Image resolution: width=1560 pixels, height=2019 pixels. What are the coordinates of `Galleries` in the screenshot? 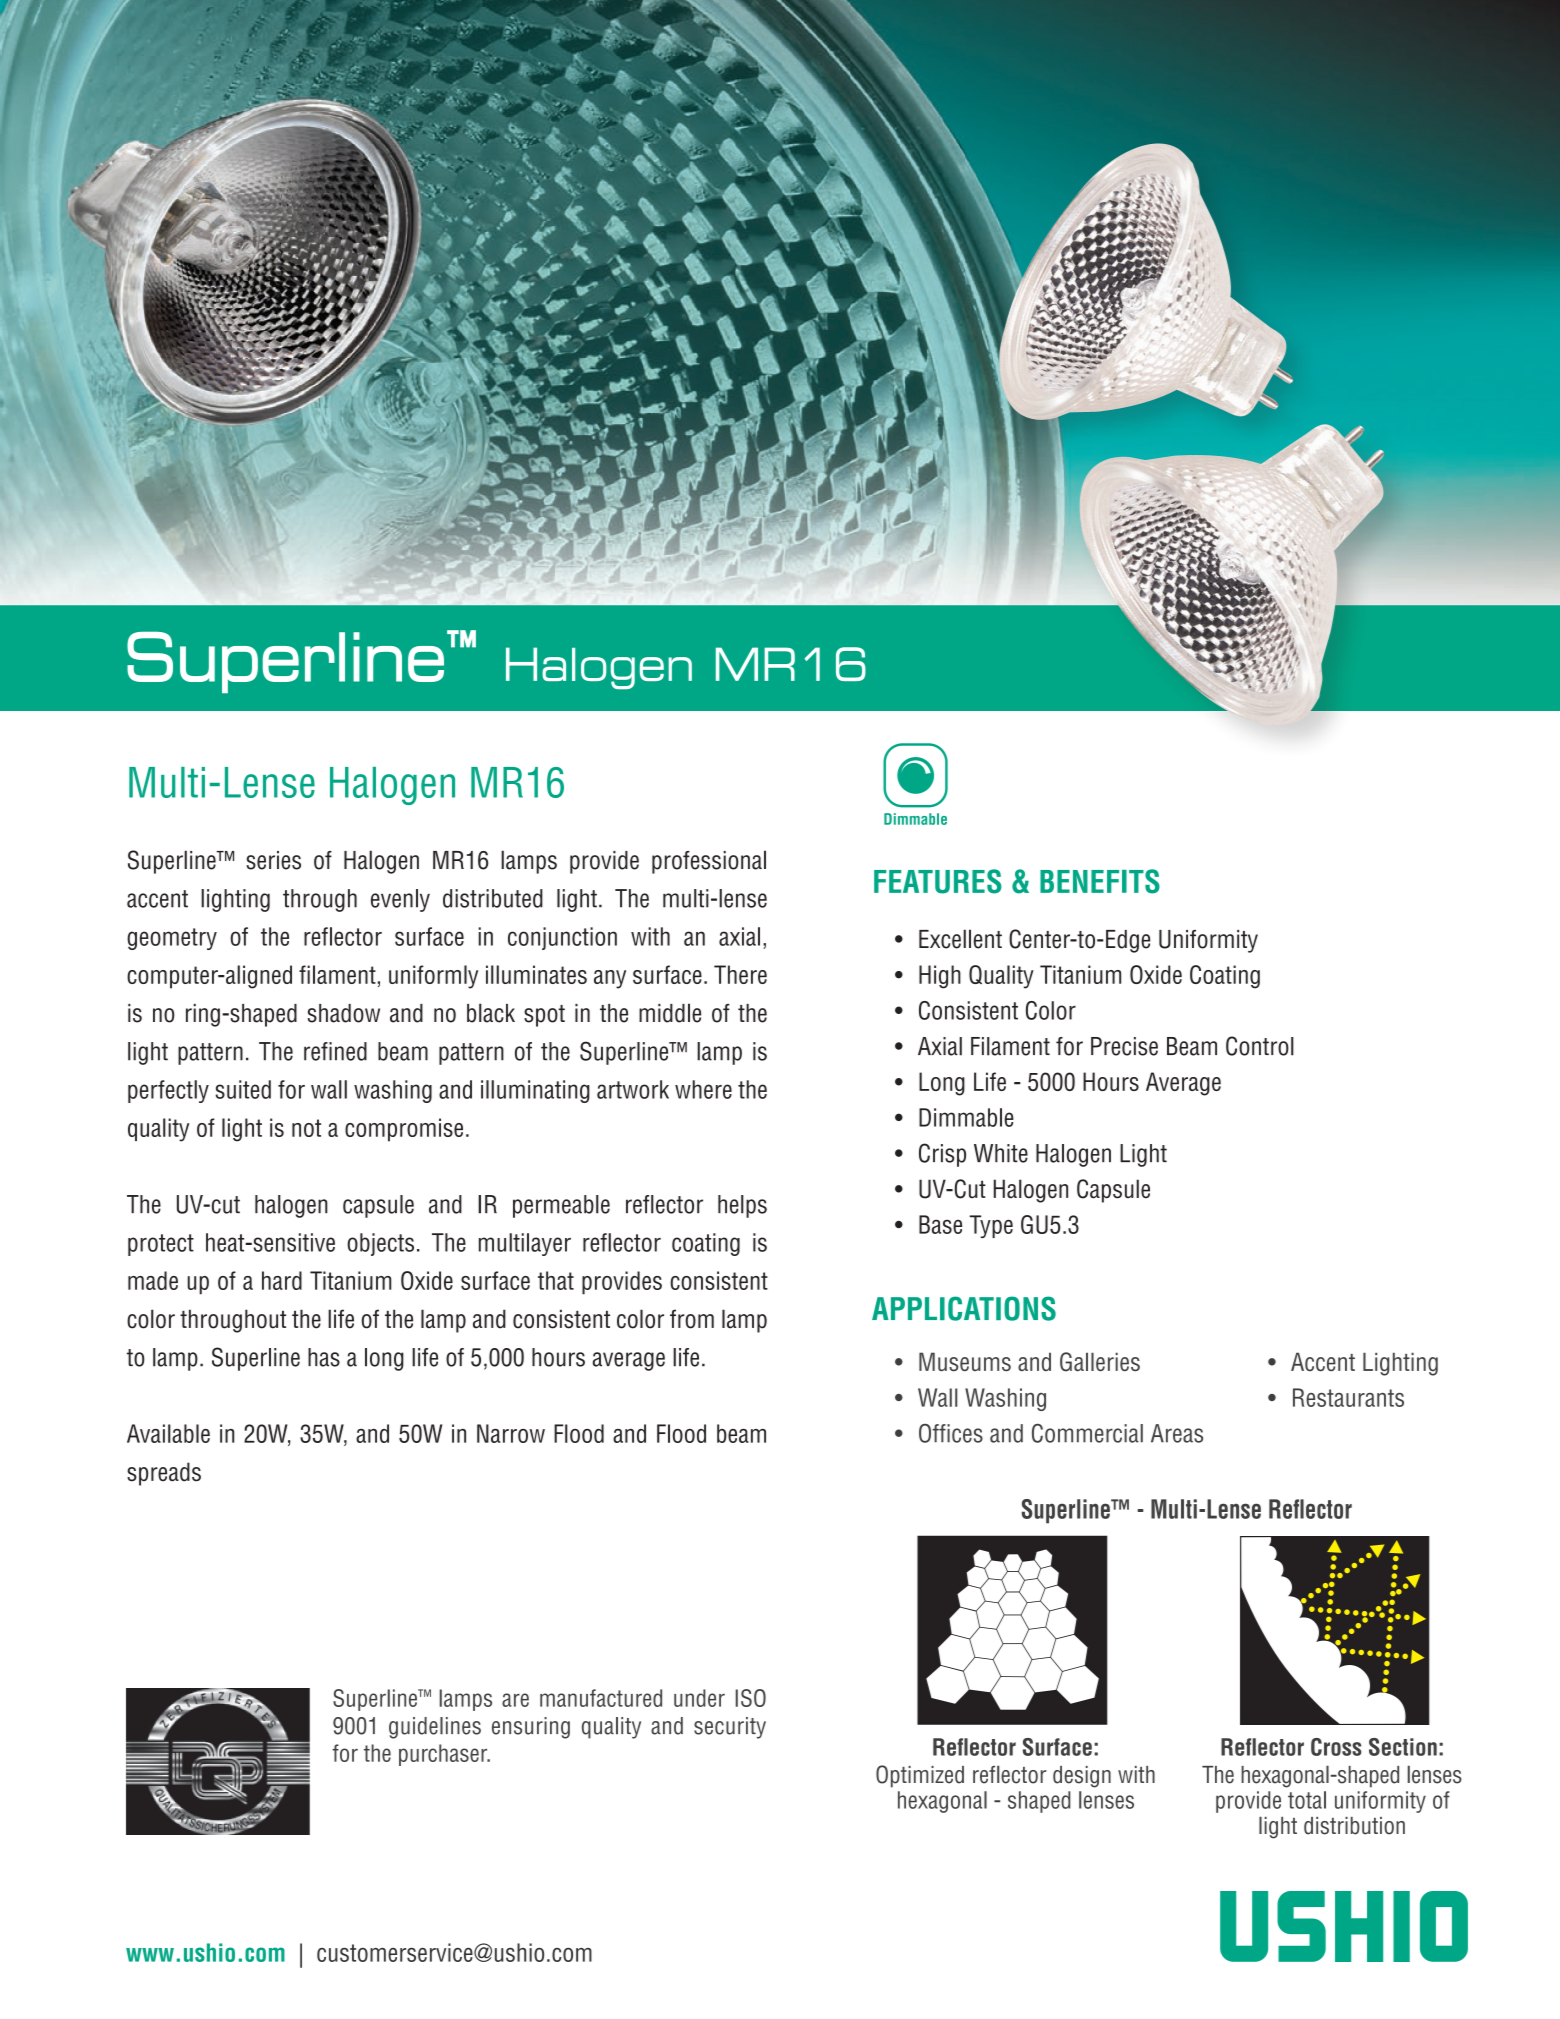 It's located at (1100, 1362).
